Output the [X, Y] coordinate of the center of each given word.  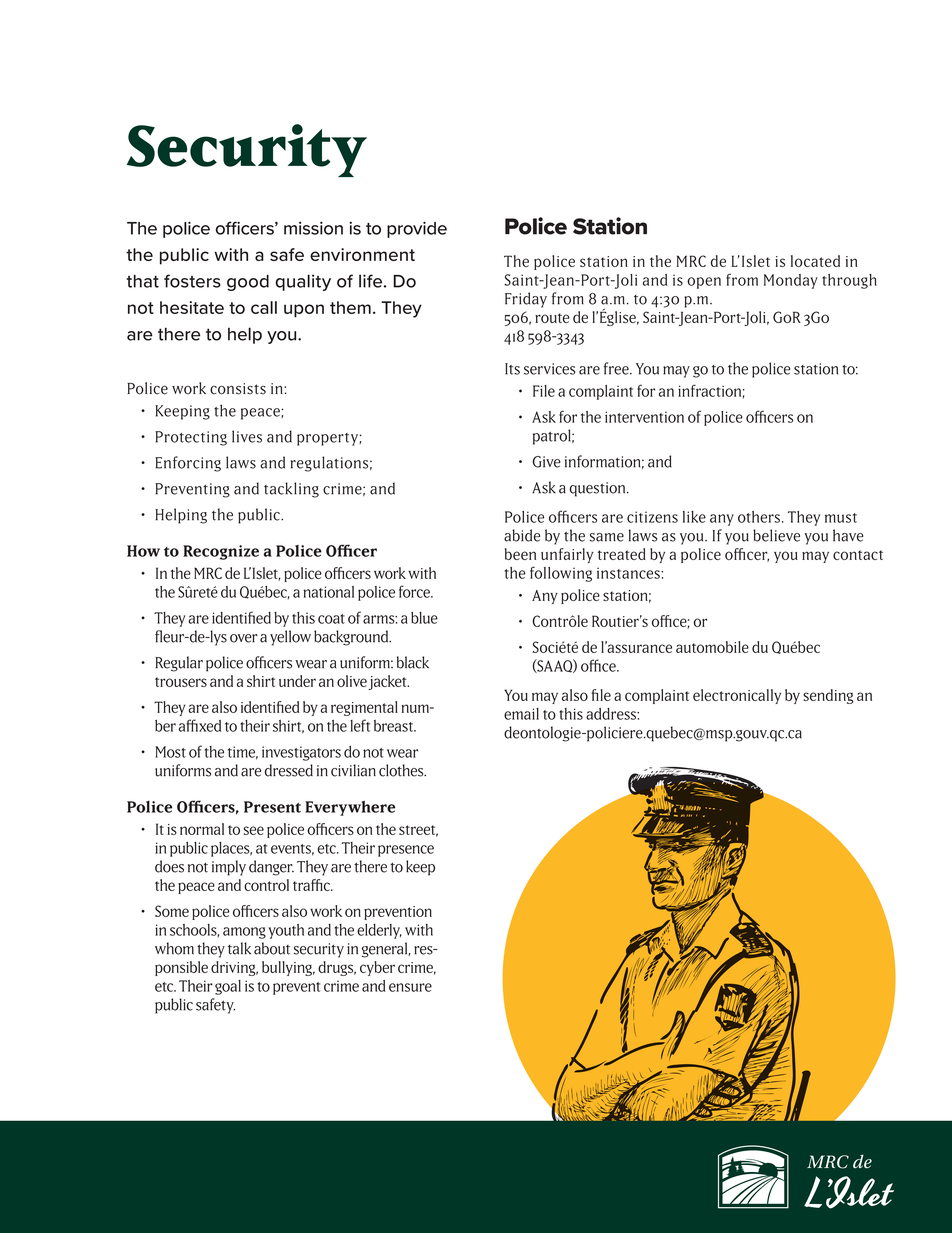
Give [546, 462]
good [248, 283]
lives [247, 436]
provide [417, 229]
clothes [402, 770]
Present [272, 807]
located [815, 261]
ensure [410, 987]
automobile [712, 647]
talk [239, 948]
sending [828, 696]
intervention [644, 417]
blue [424, 618]
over [244, 638]
